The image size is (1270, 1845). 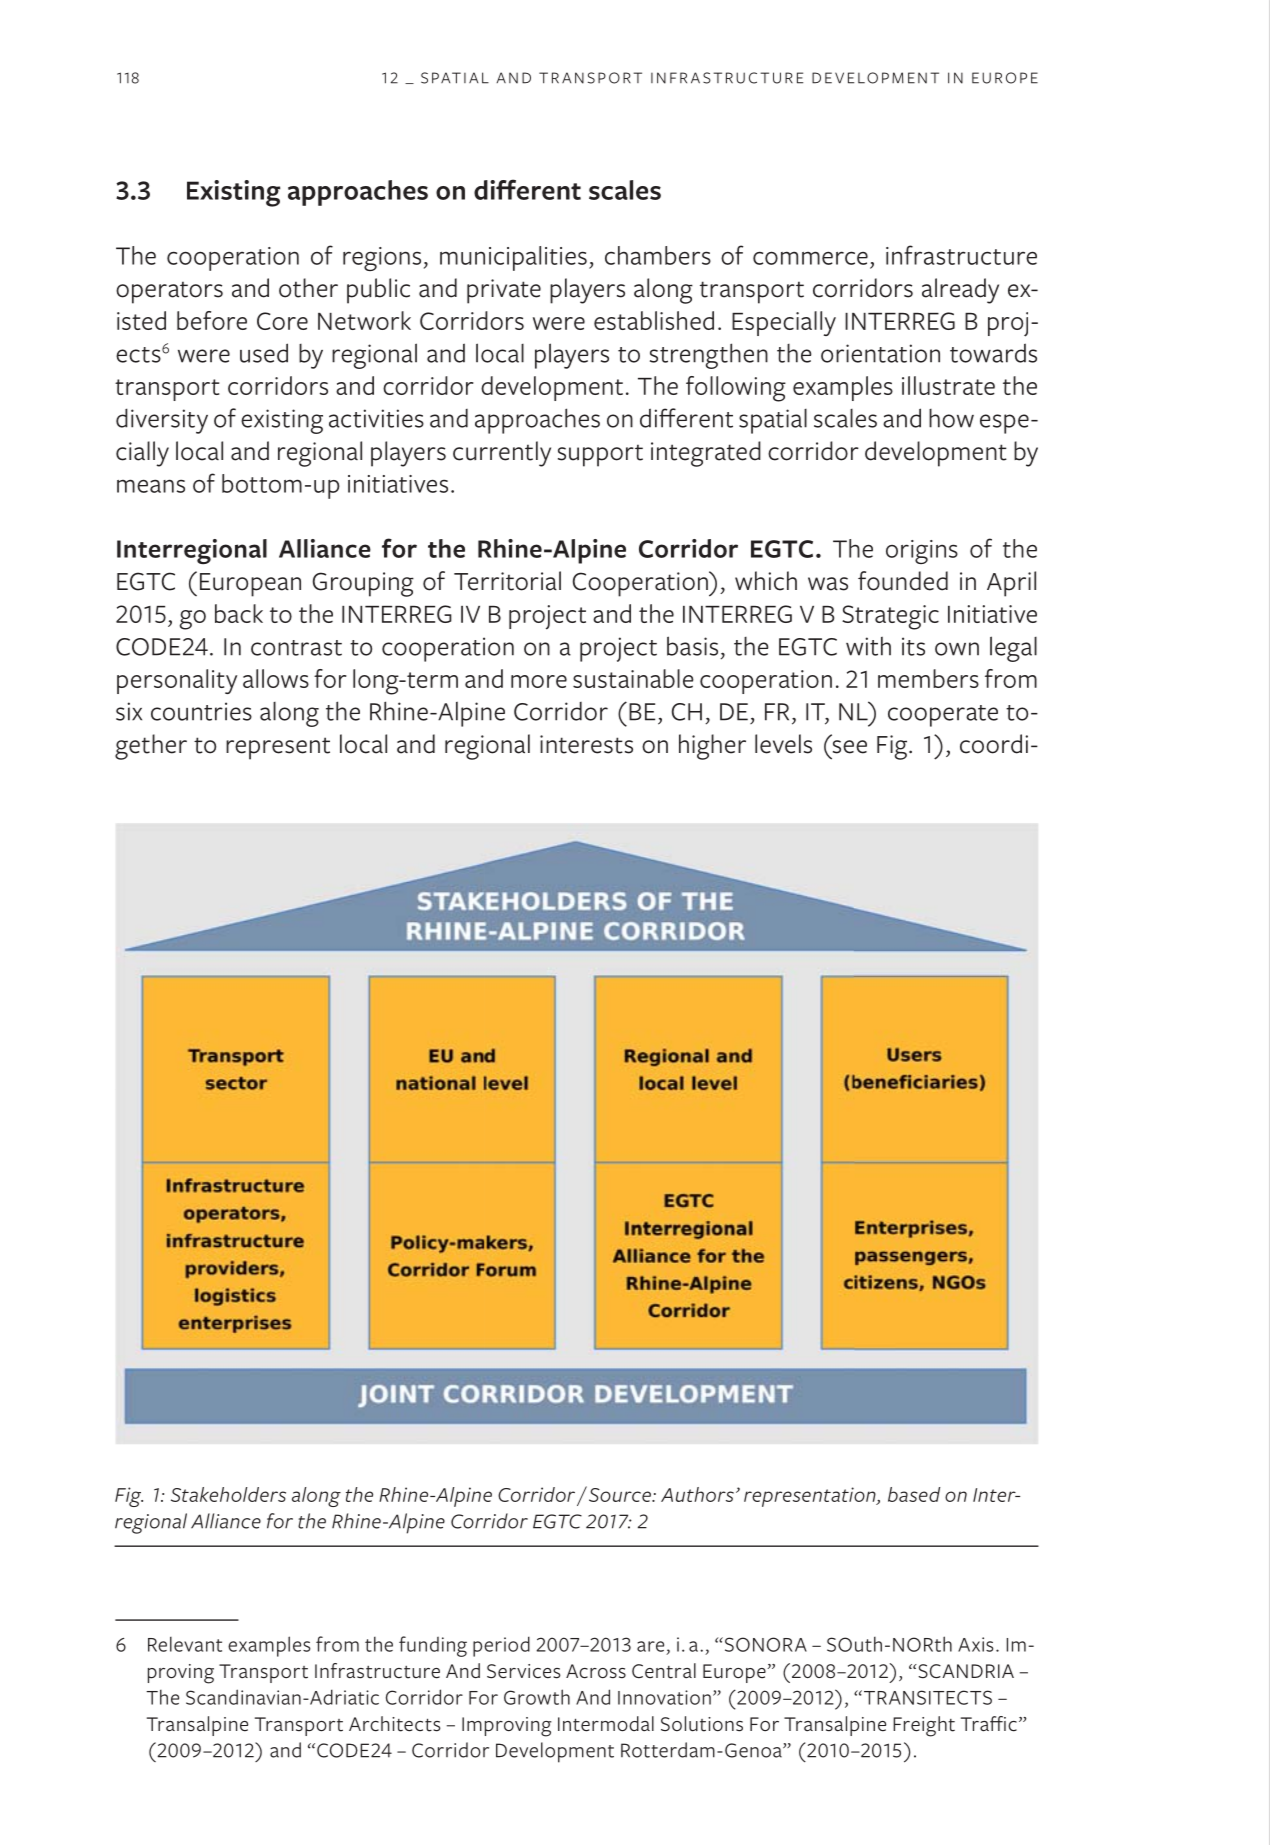 I want to click on countries, so click(x=201, y=711).
